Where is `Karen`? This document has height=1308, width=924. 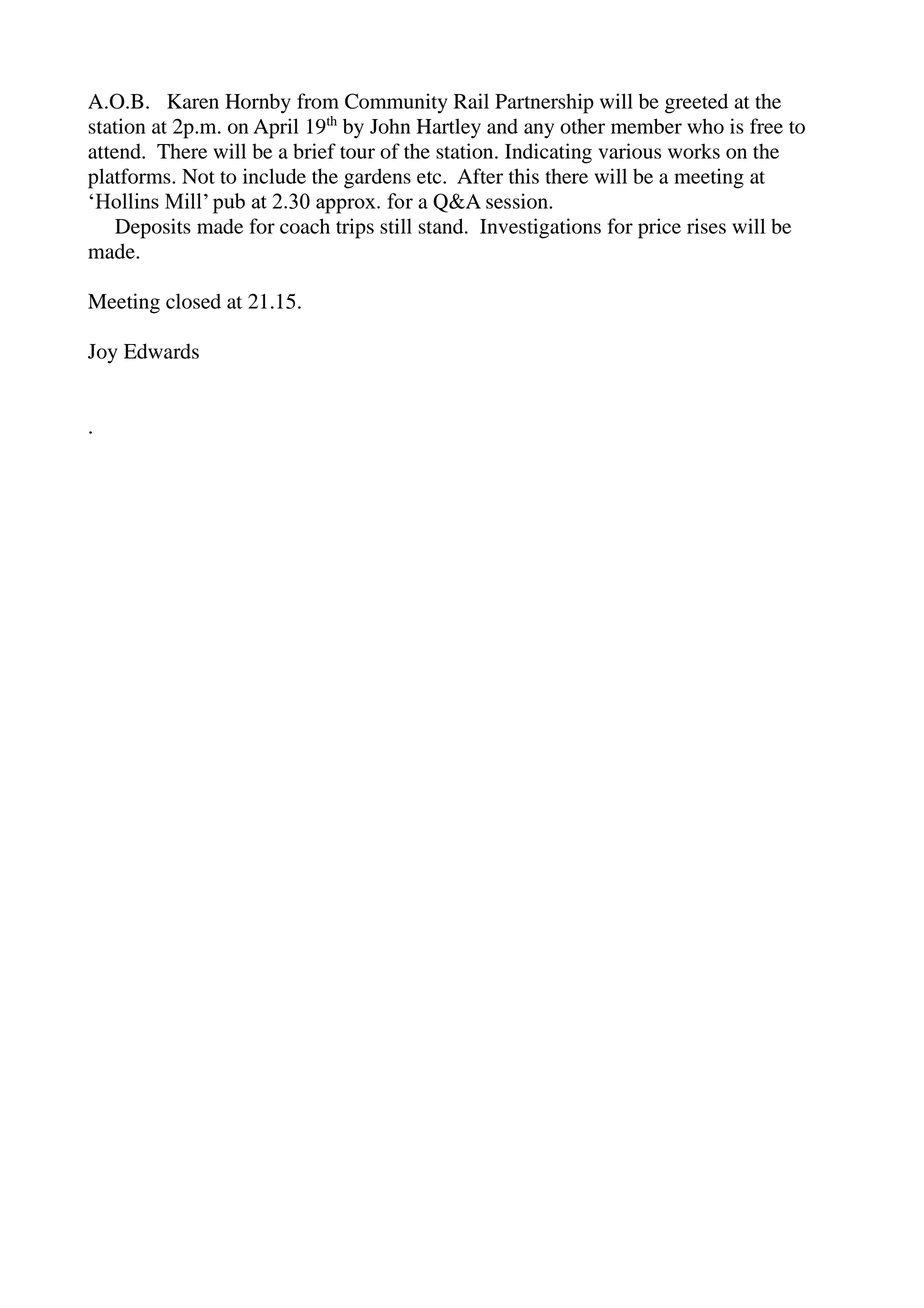
Karen is located at coordinates (193, 101).
